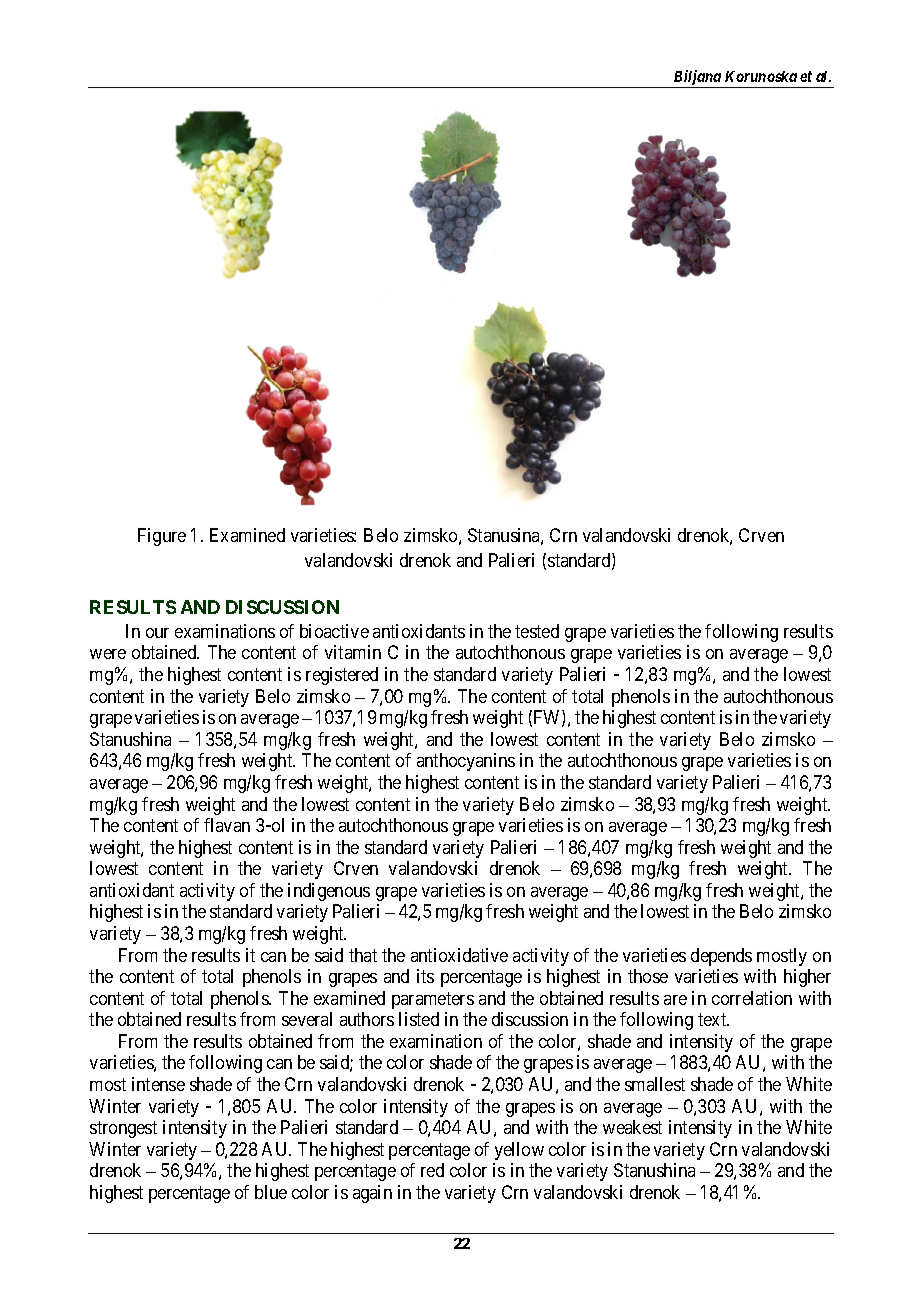  Describe the element at coordinates (721, 957) in the document. I see `depends` at that location.
